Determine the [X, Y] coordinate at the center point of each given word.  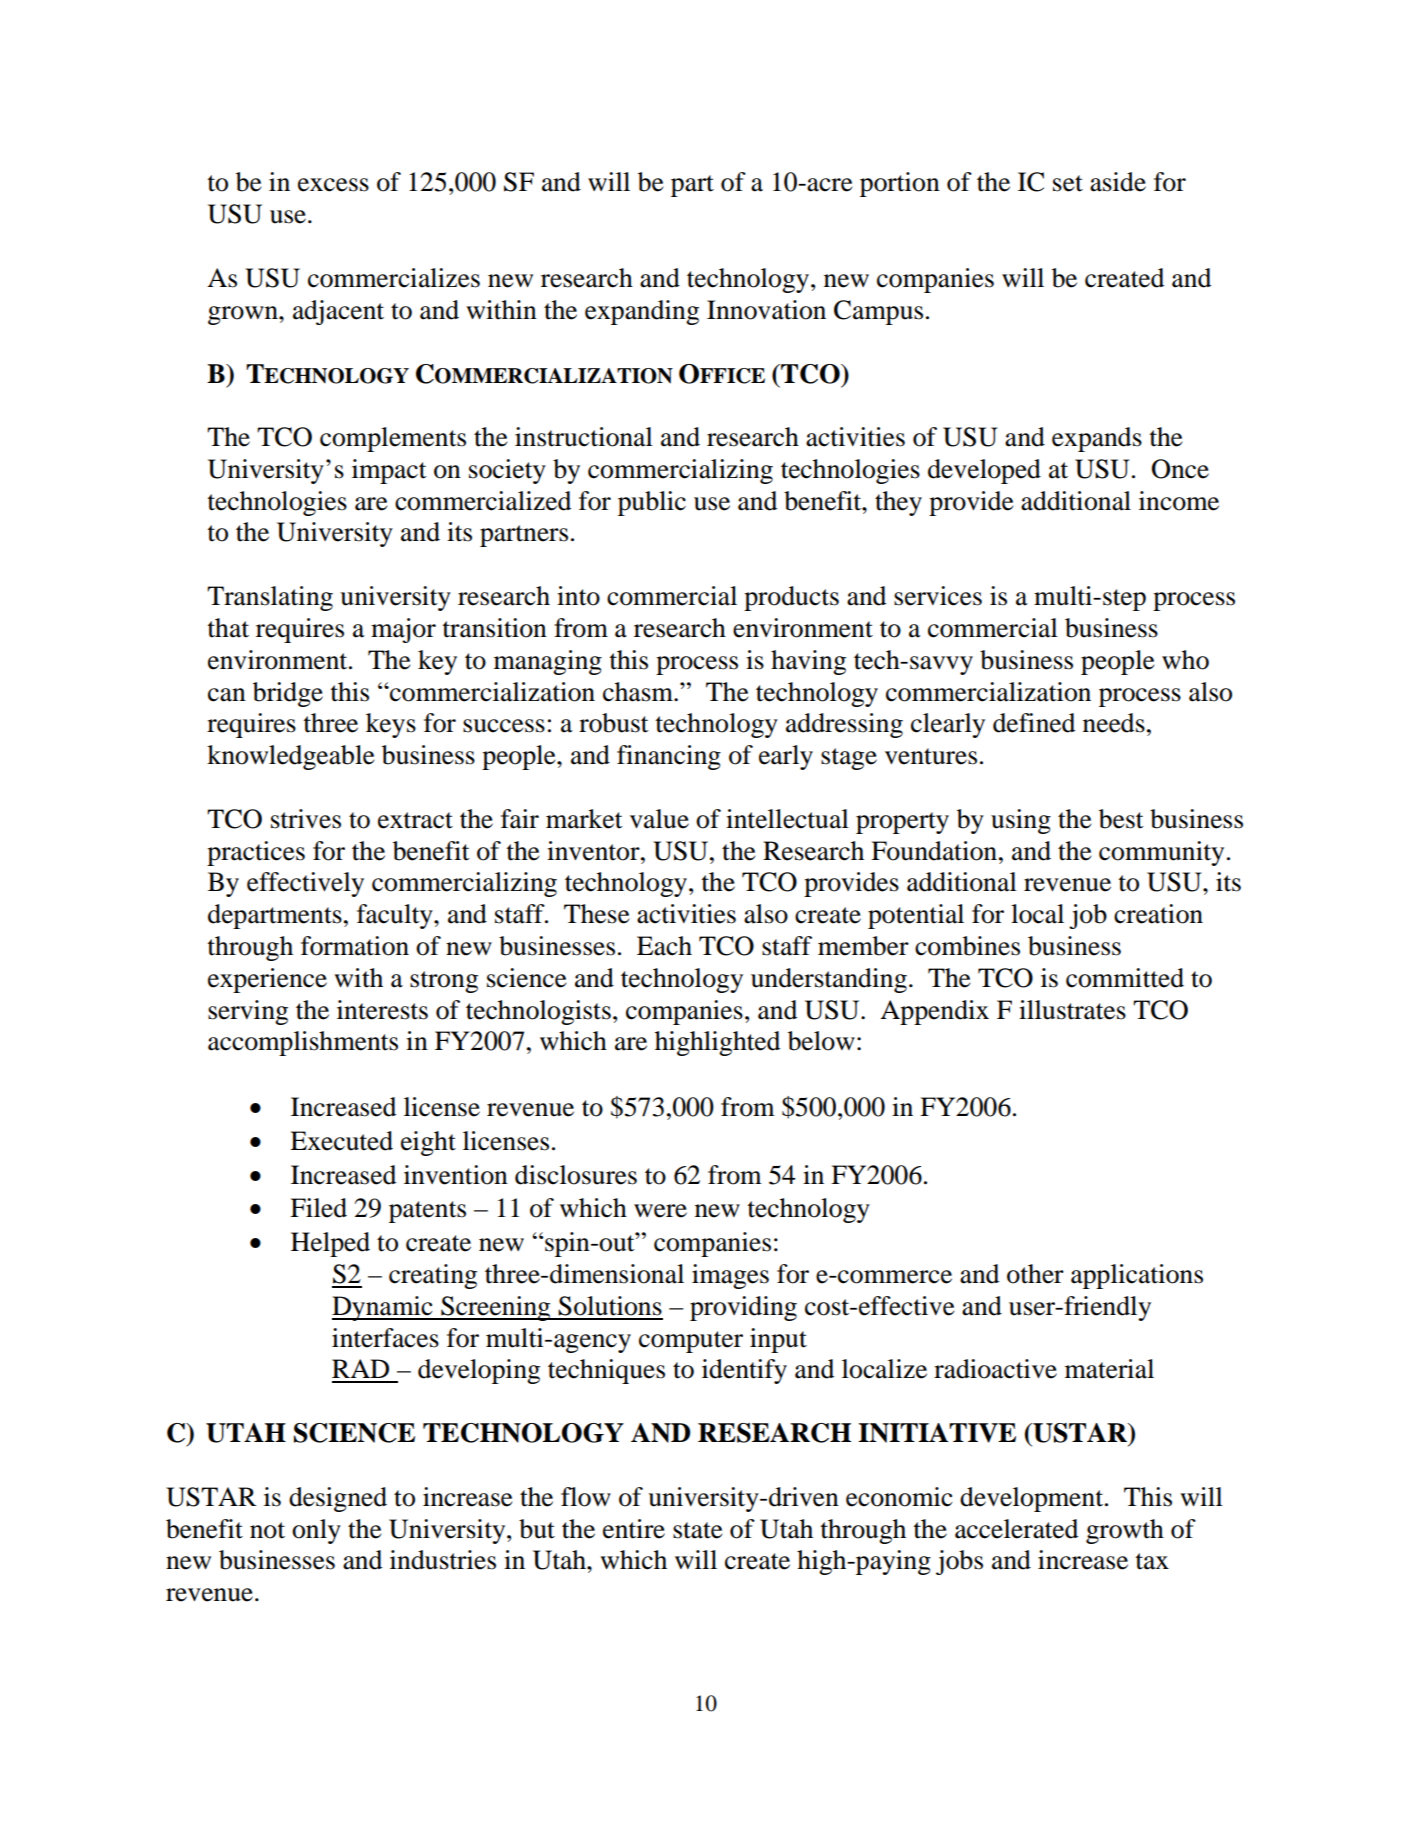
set [1068, 183]
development [1033, 1499]
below [821, 1041]
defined [1034, 723]
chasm [639, 692]
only [316, 1531]
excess [333, 185]
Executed [341, 1141]
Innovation [766, 310]
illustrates [1072, 1010]
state [697, 1530]
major [403, 630]
